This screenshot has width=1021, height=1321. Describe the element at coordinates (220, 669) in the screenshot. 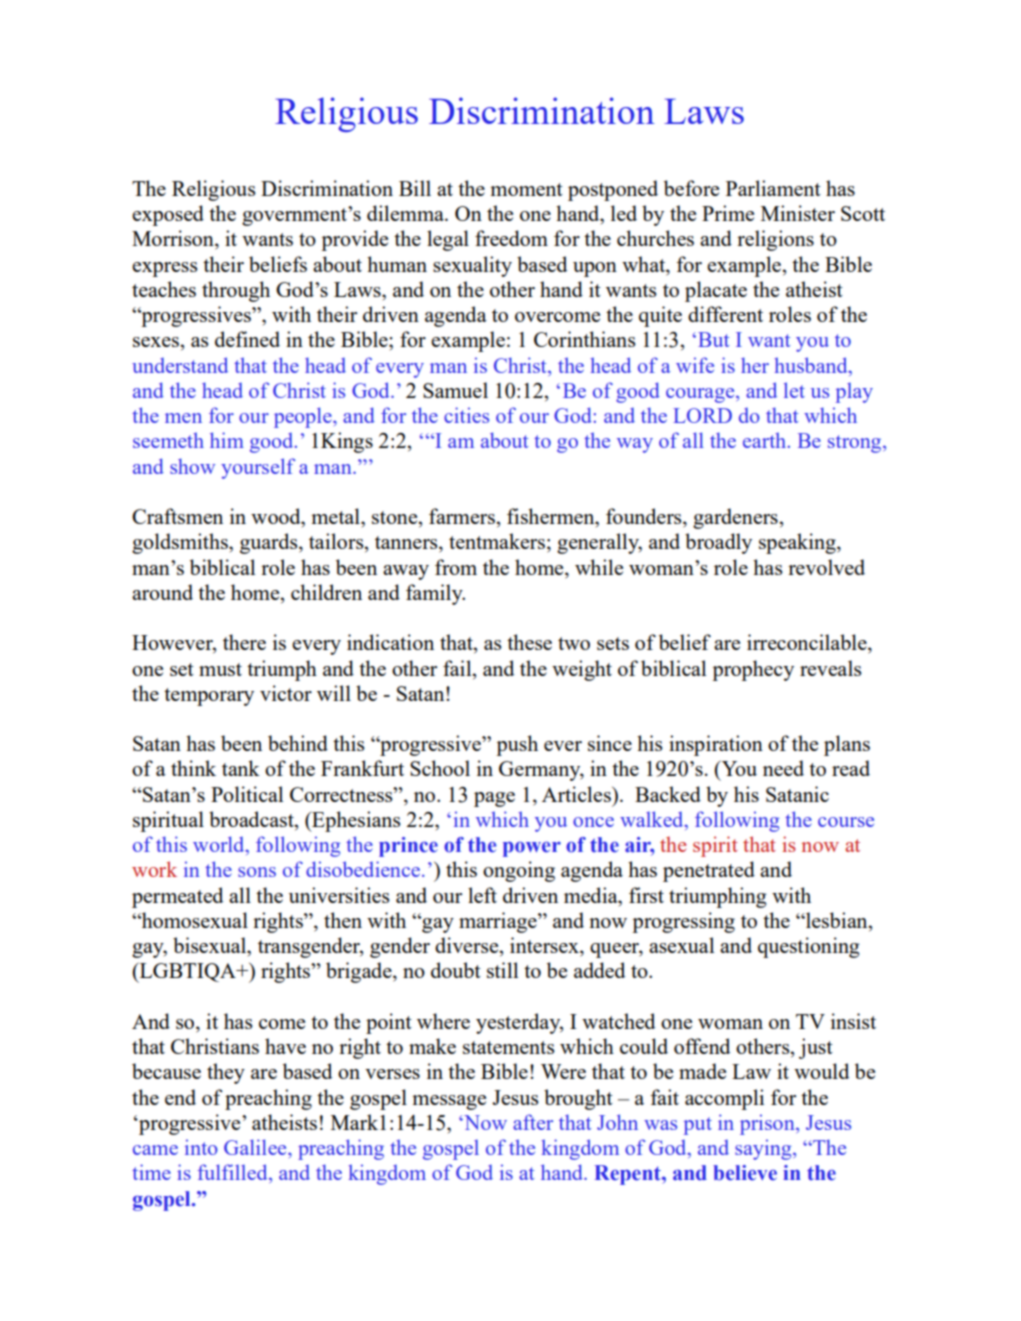

I see `must` at that location.
